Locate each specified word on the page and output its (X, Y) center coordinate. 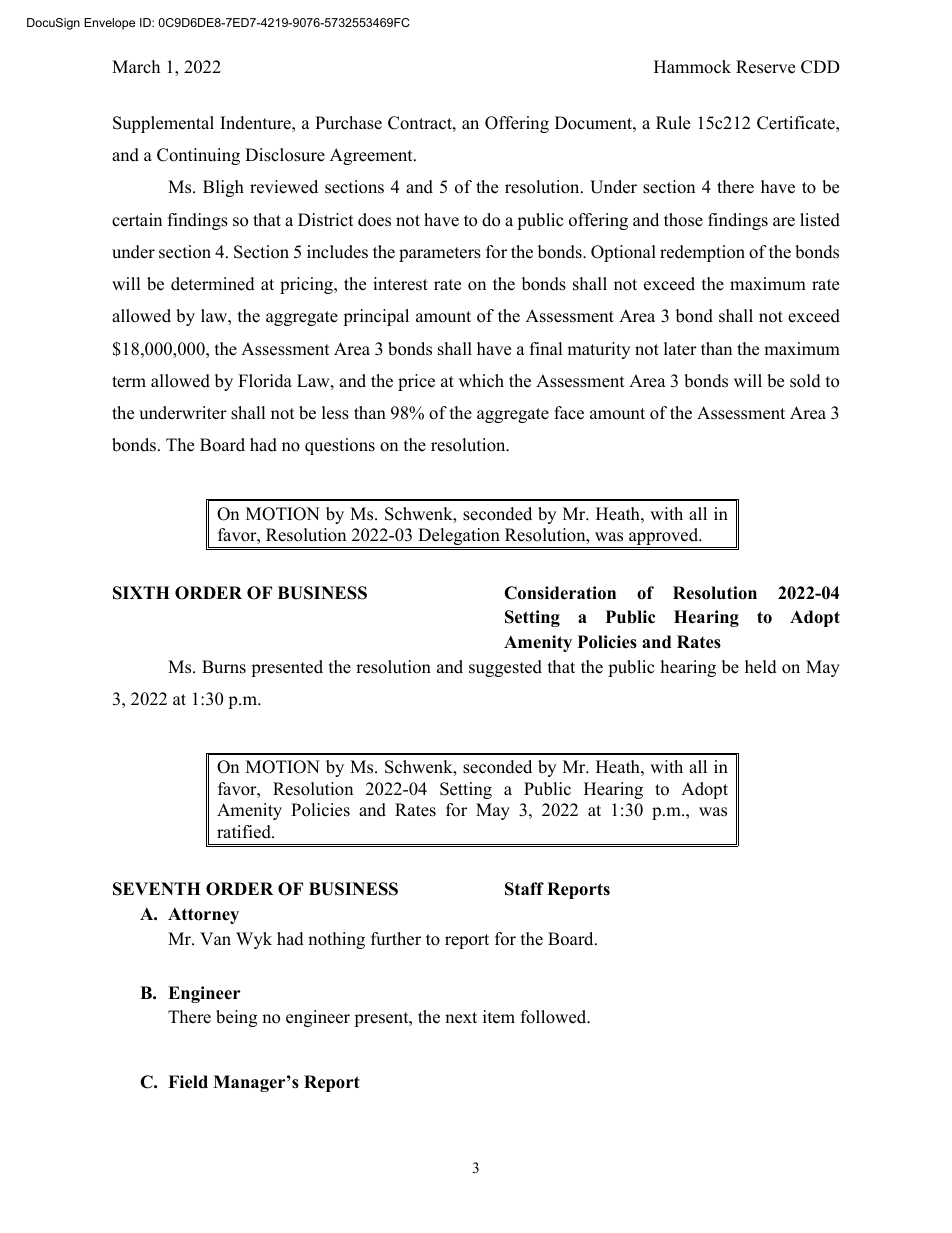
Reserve (765, 67)
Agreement (372, 156)
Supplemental (163, 124)
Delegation (459, 538)
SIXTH (141, 593)
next (461, 1018)
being (236, 1018)
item (499, 1017)
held (761, 667)
